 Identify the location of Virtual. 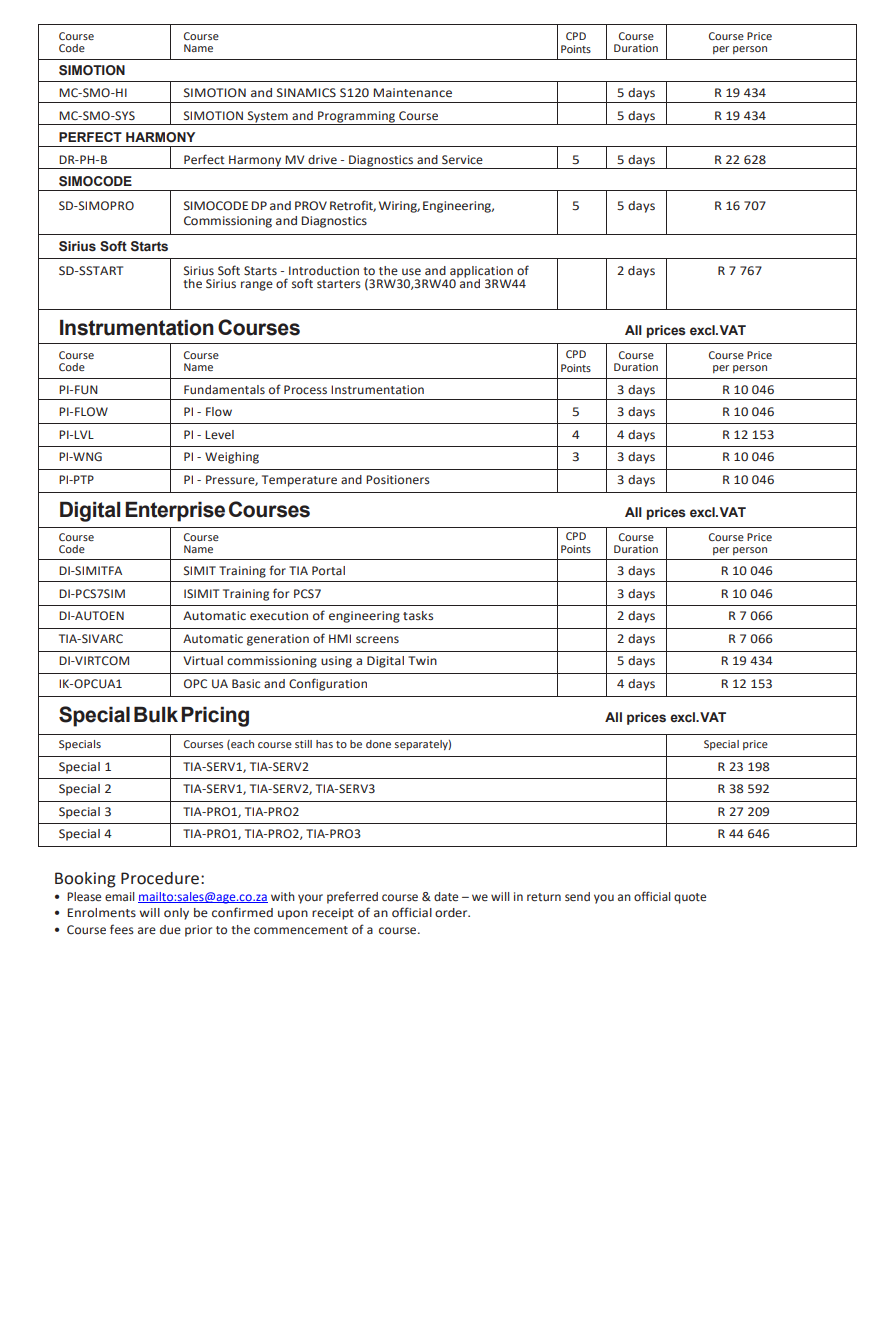
(203, 660).
